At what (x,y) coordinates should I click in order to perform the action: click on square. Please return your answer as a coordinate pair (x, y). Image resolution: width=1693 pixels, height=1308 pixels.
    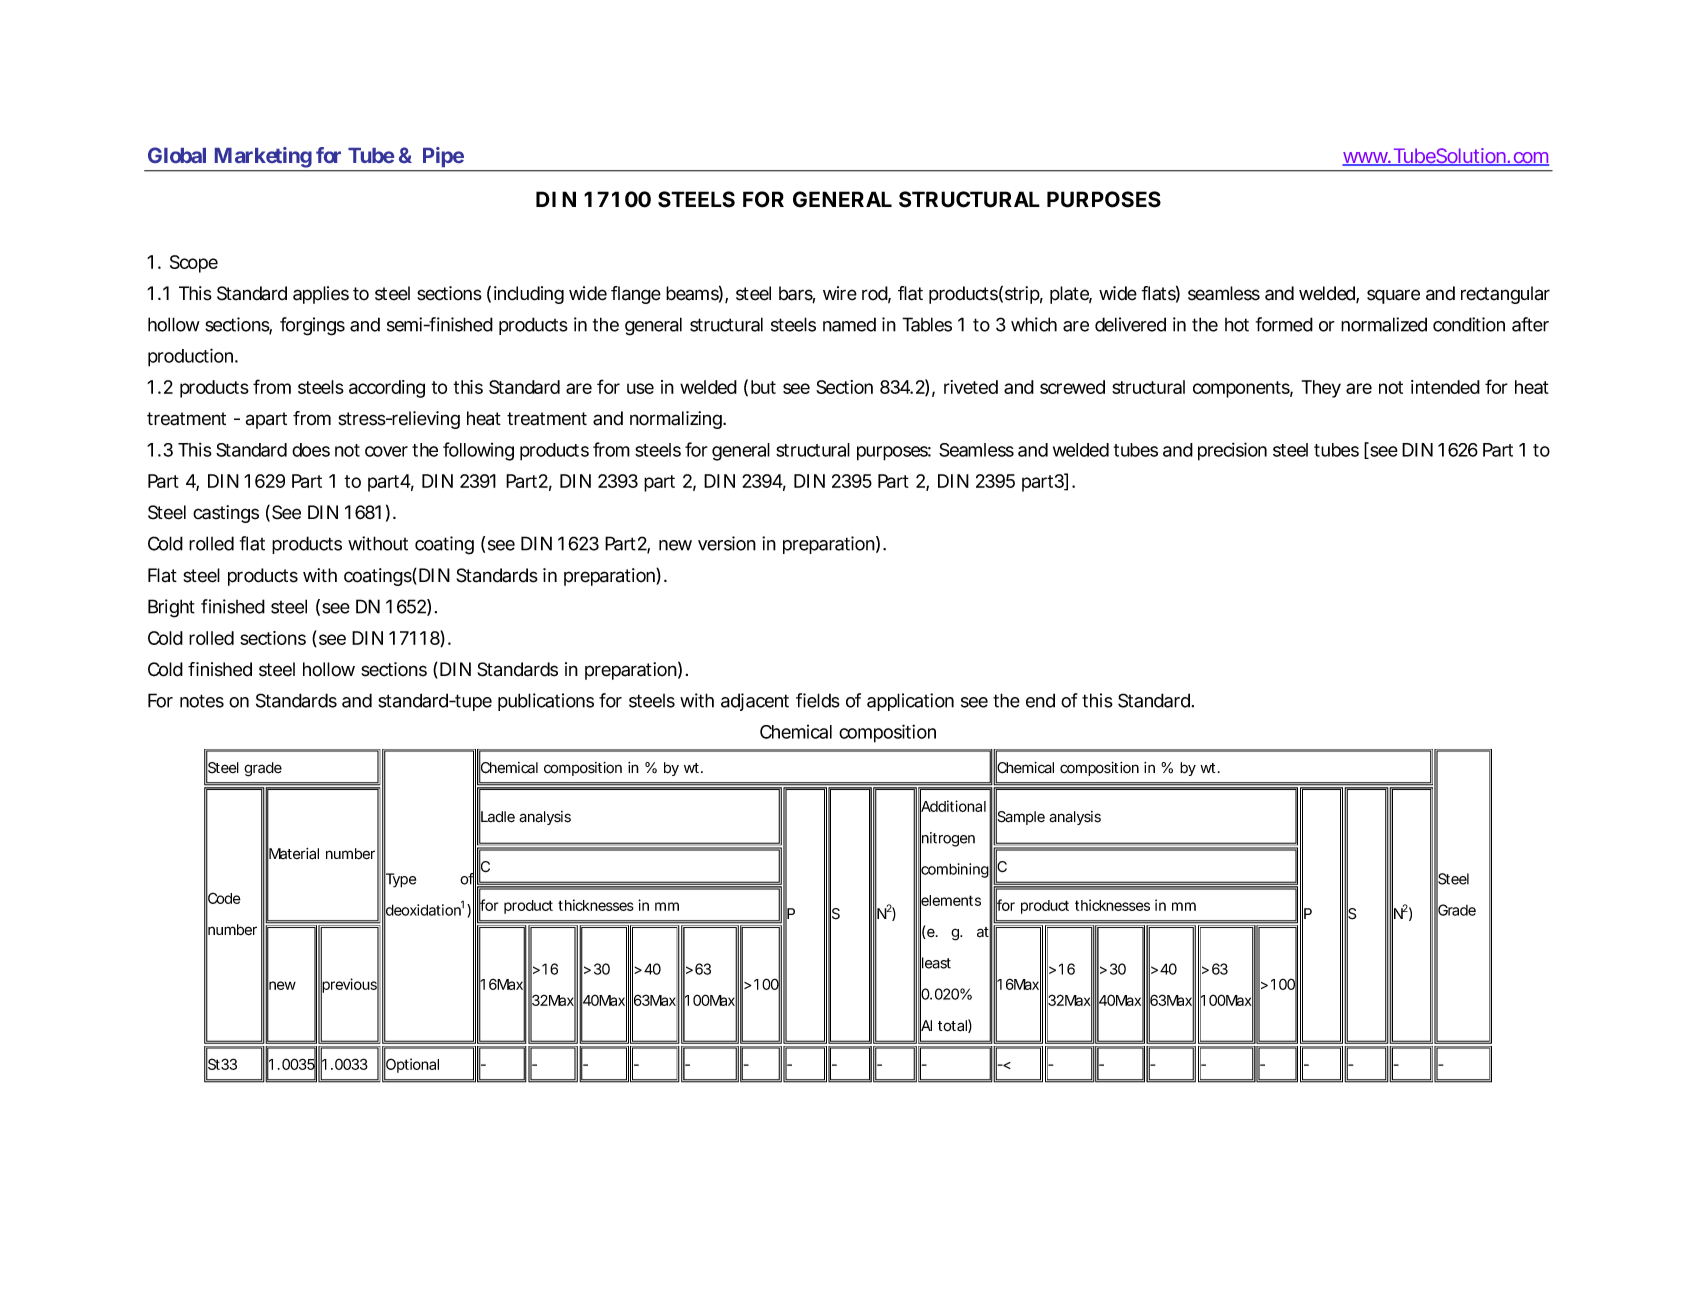
    Looking at the image, I should click on (1393, 296).
